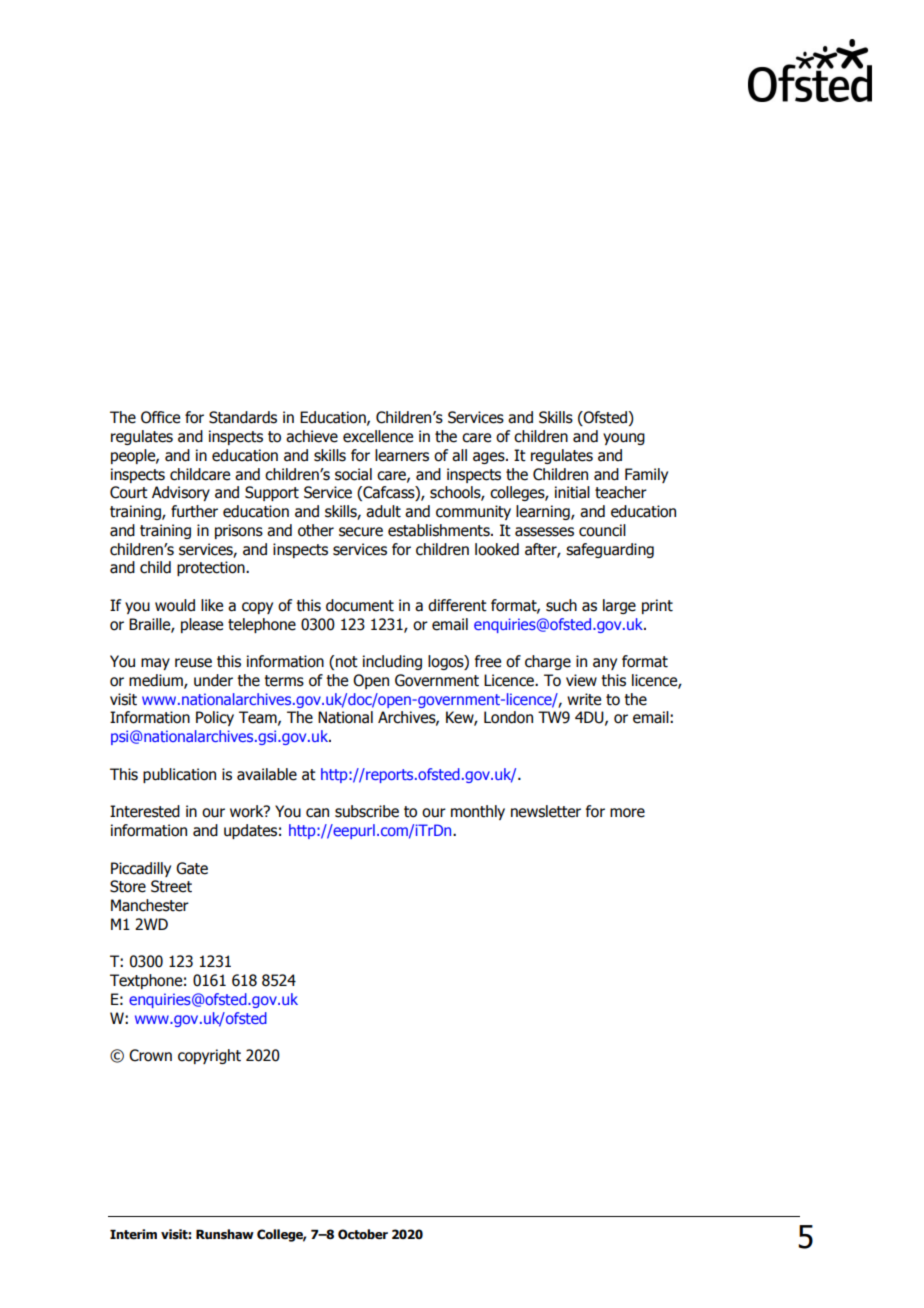 The height and width of the page is (1308, 924). Describe the element at coordinates (378, 436) in the page. I see `excellence` at that location.
